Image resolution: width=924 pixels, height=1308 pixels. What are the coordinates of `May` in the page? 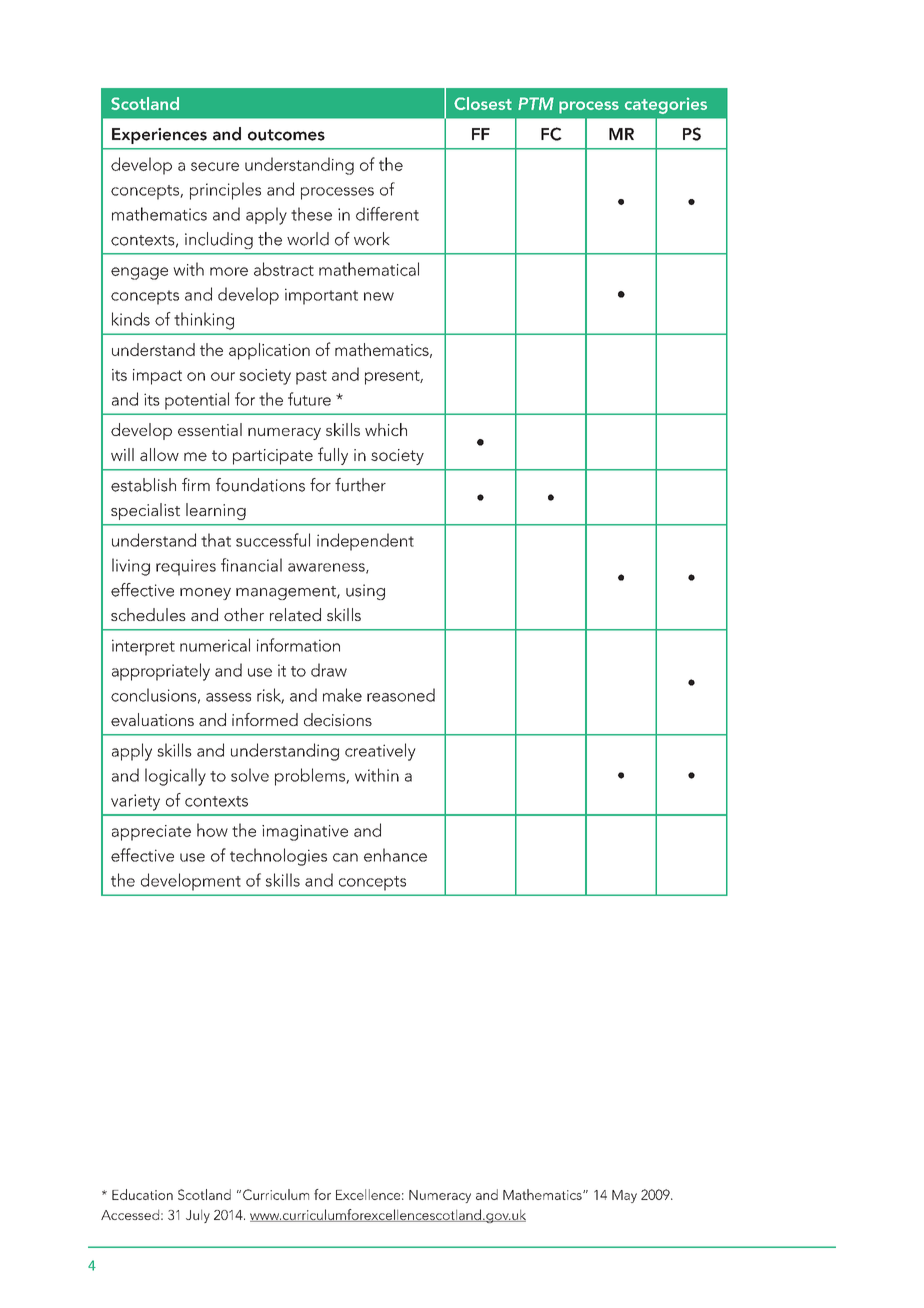 It's located at (624, 1196).
